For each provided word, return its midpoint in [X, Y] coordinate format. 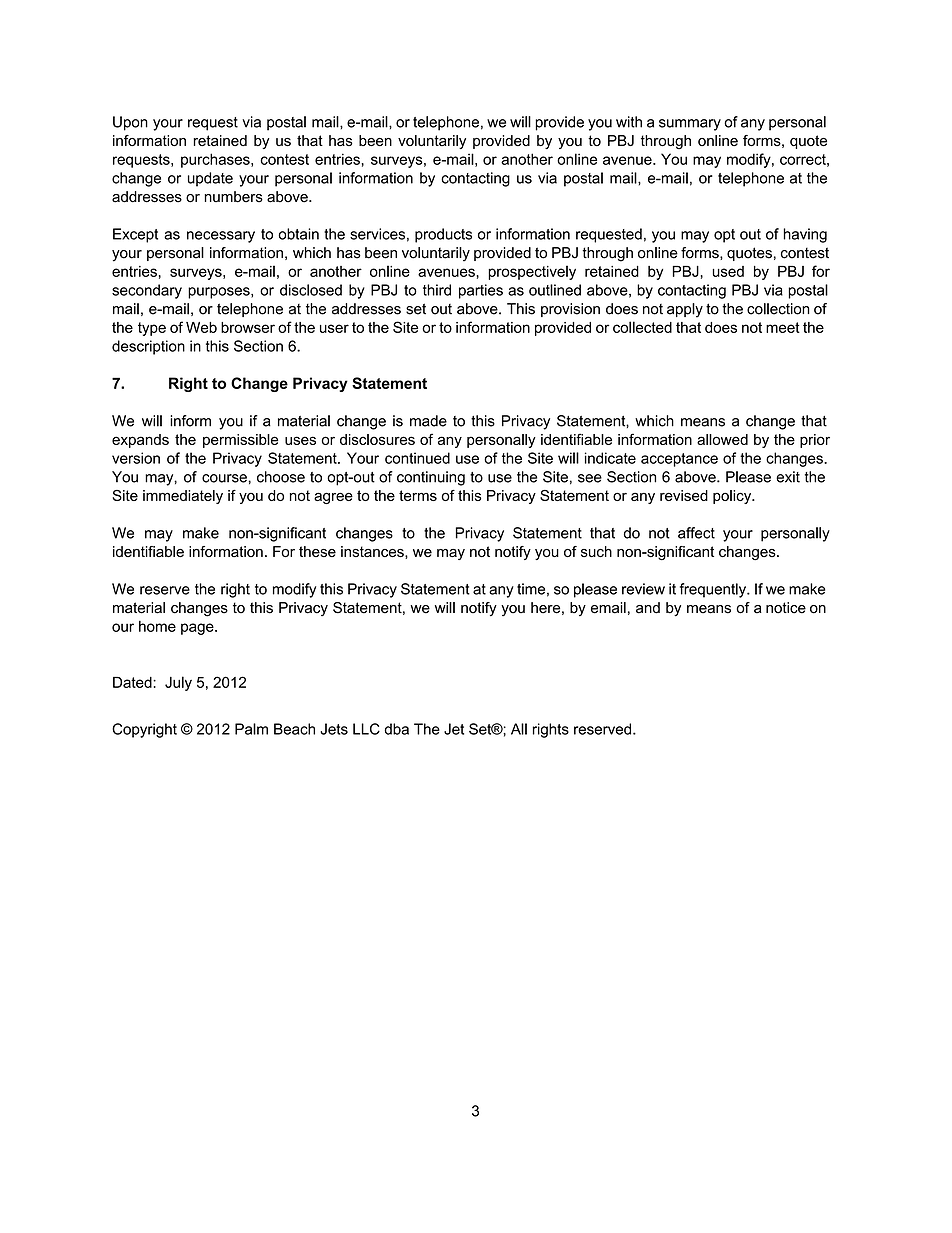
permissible [240, 441]
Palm [251, 729]
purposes [220, 293]
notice [786, 608]
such [596, 551]
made [428, 421]
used [728, 271]
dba [396, 729]
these [317, 551]
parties [481, 291]
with [629, 122]
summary [690, 125]
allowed [722, 439]
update [210, 179]
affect [696, 533]
